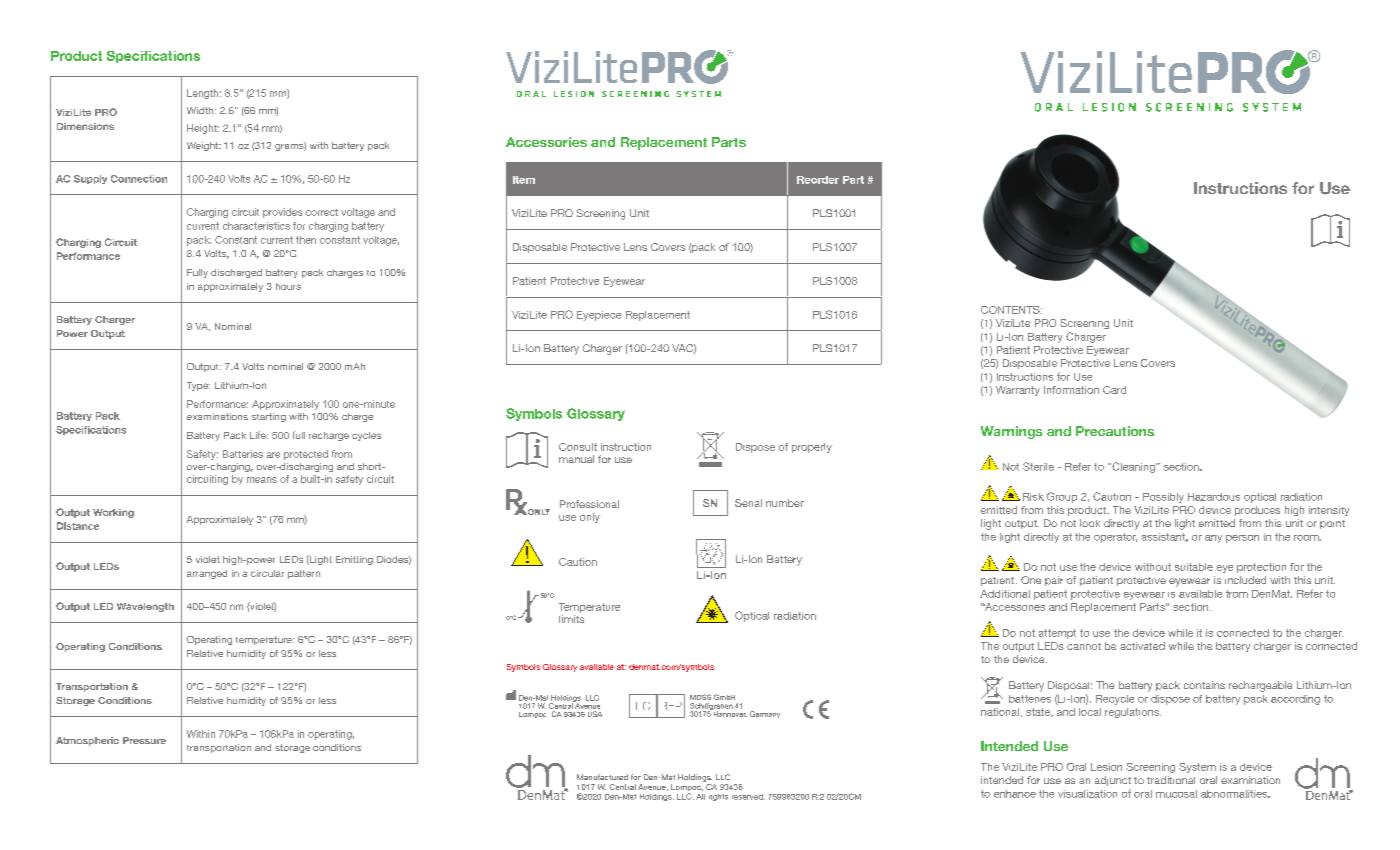 The width and height of the screenshot is (1400, 850). Describe the element at coordinates (144, 740) in the screenshot. I see `Pressure` at that location.
